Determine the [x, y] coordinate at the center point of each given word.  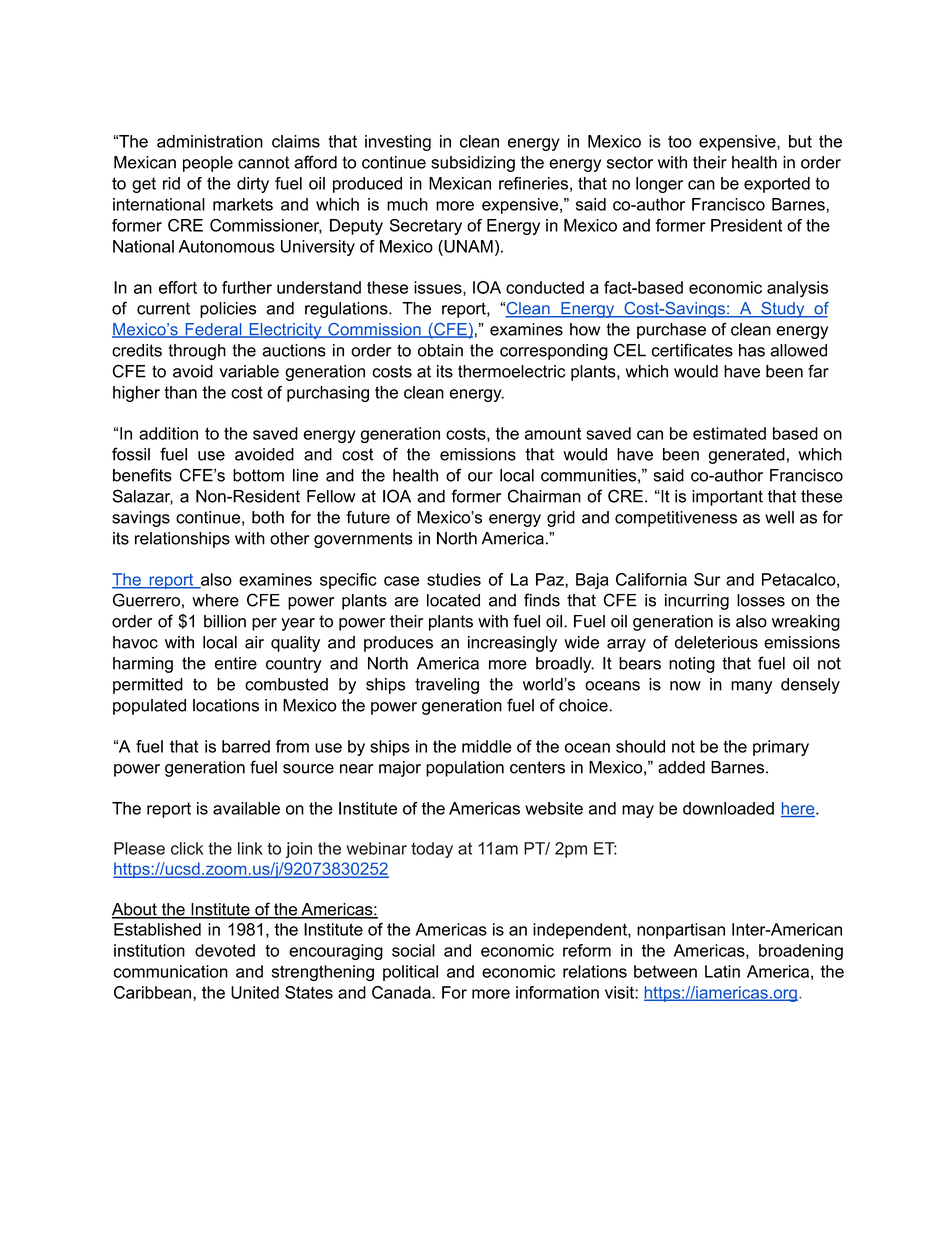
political [410, 973]
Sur [707, 579]
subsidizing [473, 164]
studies [454, 579]
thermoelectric [511, 371]
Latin [722, 971]
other [289, 538]
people [208, 164]
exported [777, 185]
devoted [225, 950]
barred [246, 746]
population [465, 769]
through [197, 352]
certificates [692, 350]
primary [781, 748]
